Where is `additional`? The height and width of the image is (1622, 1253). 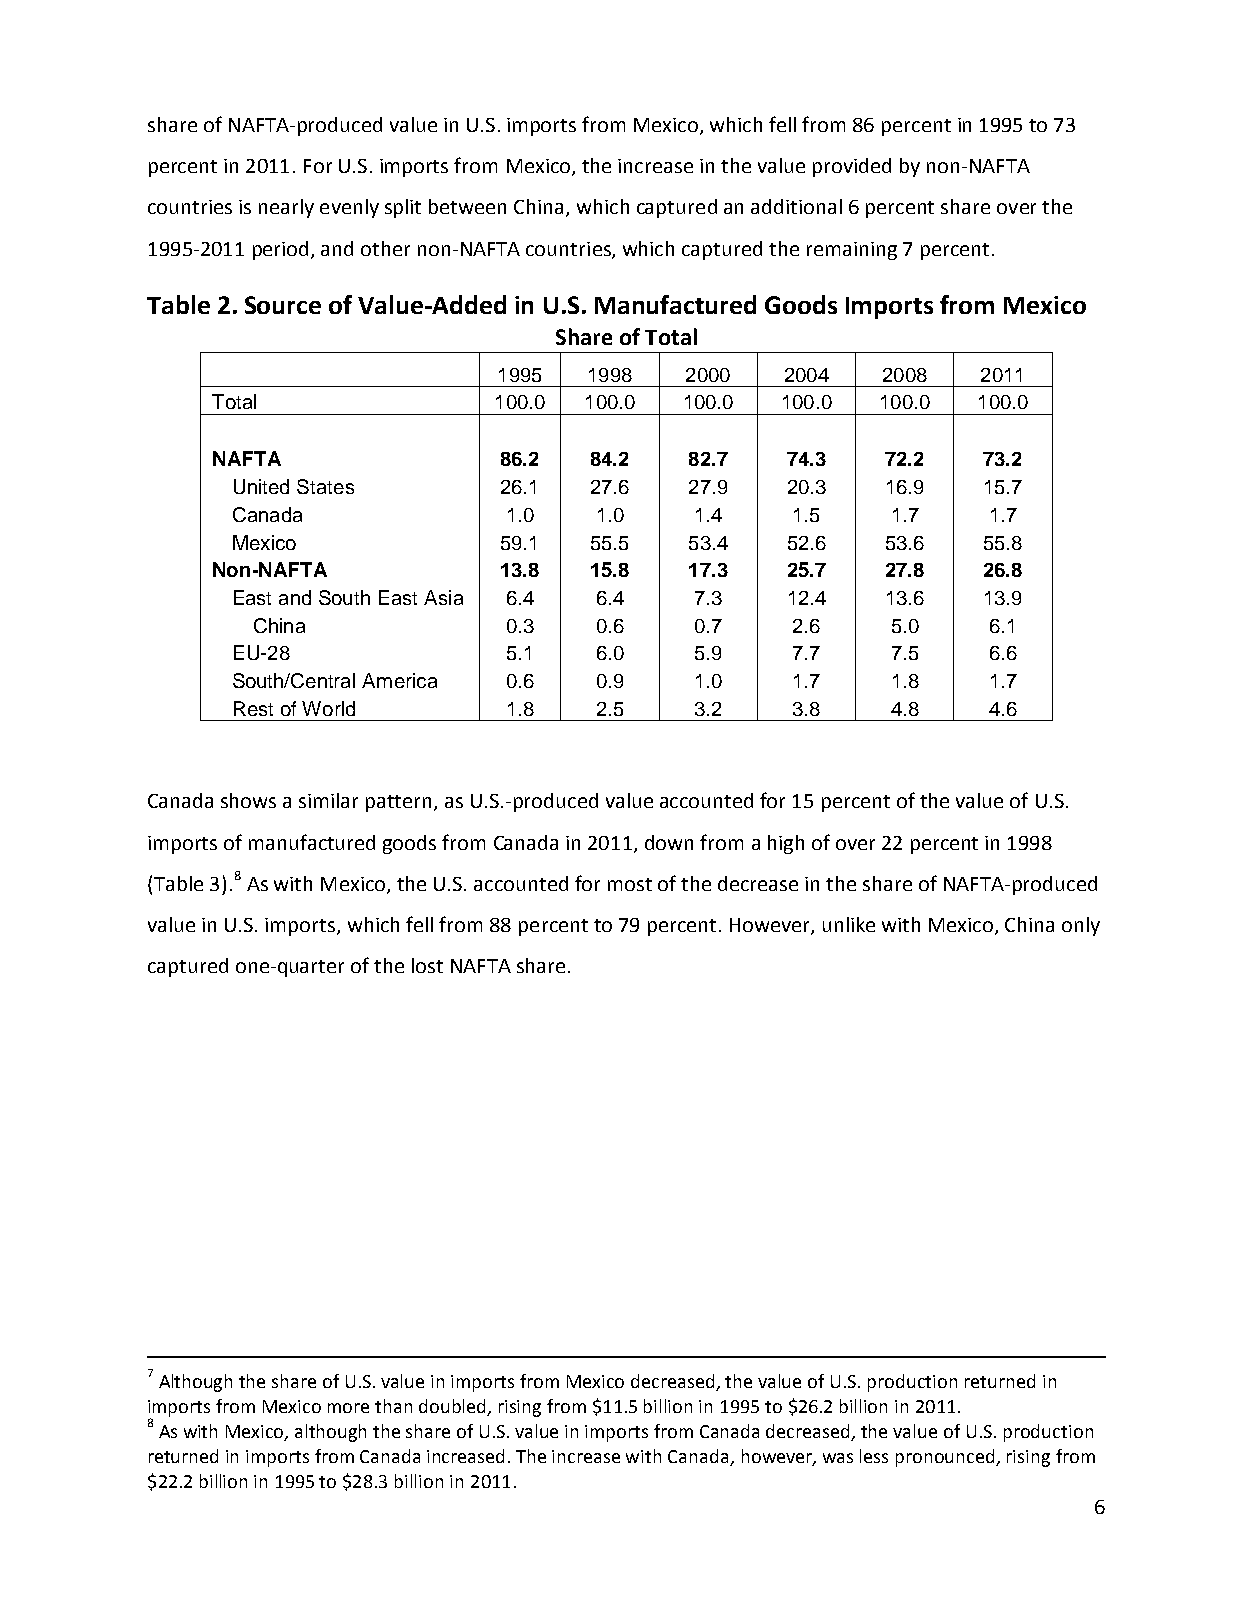
additional is located at coordinates (796, 206).
